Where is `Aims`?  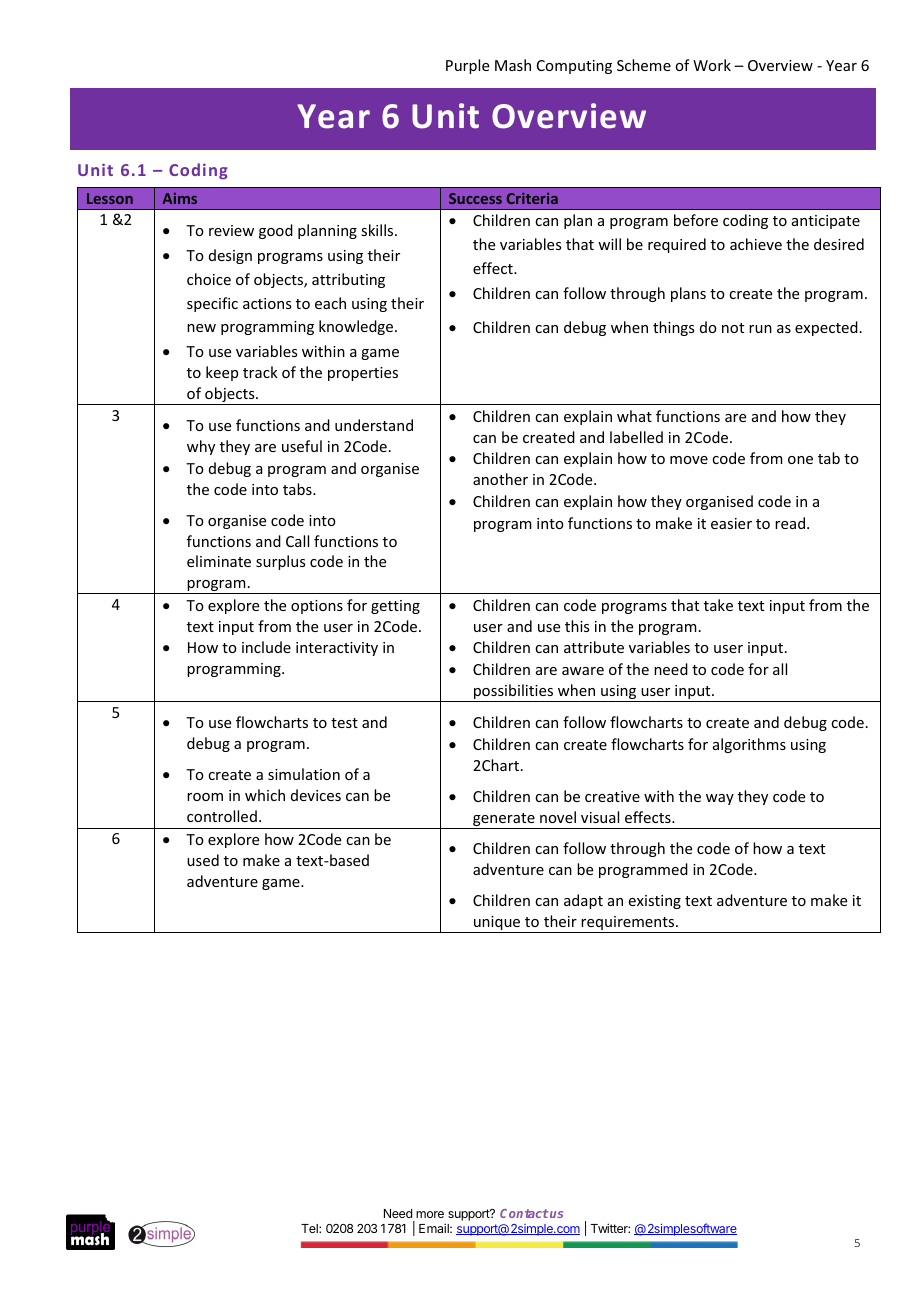 Aims is located at coordinates (179, 198).
